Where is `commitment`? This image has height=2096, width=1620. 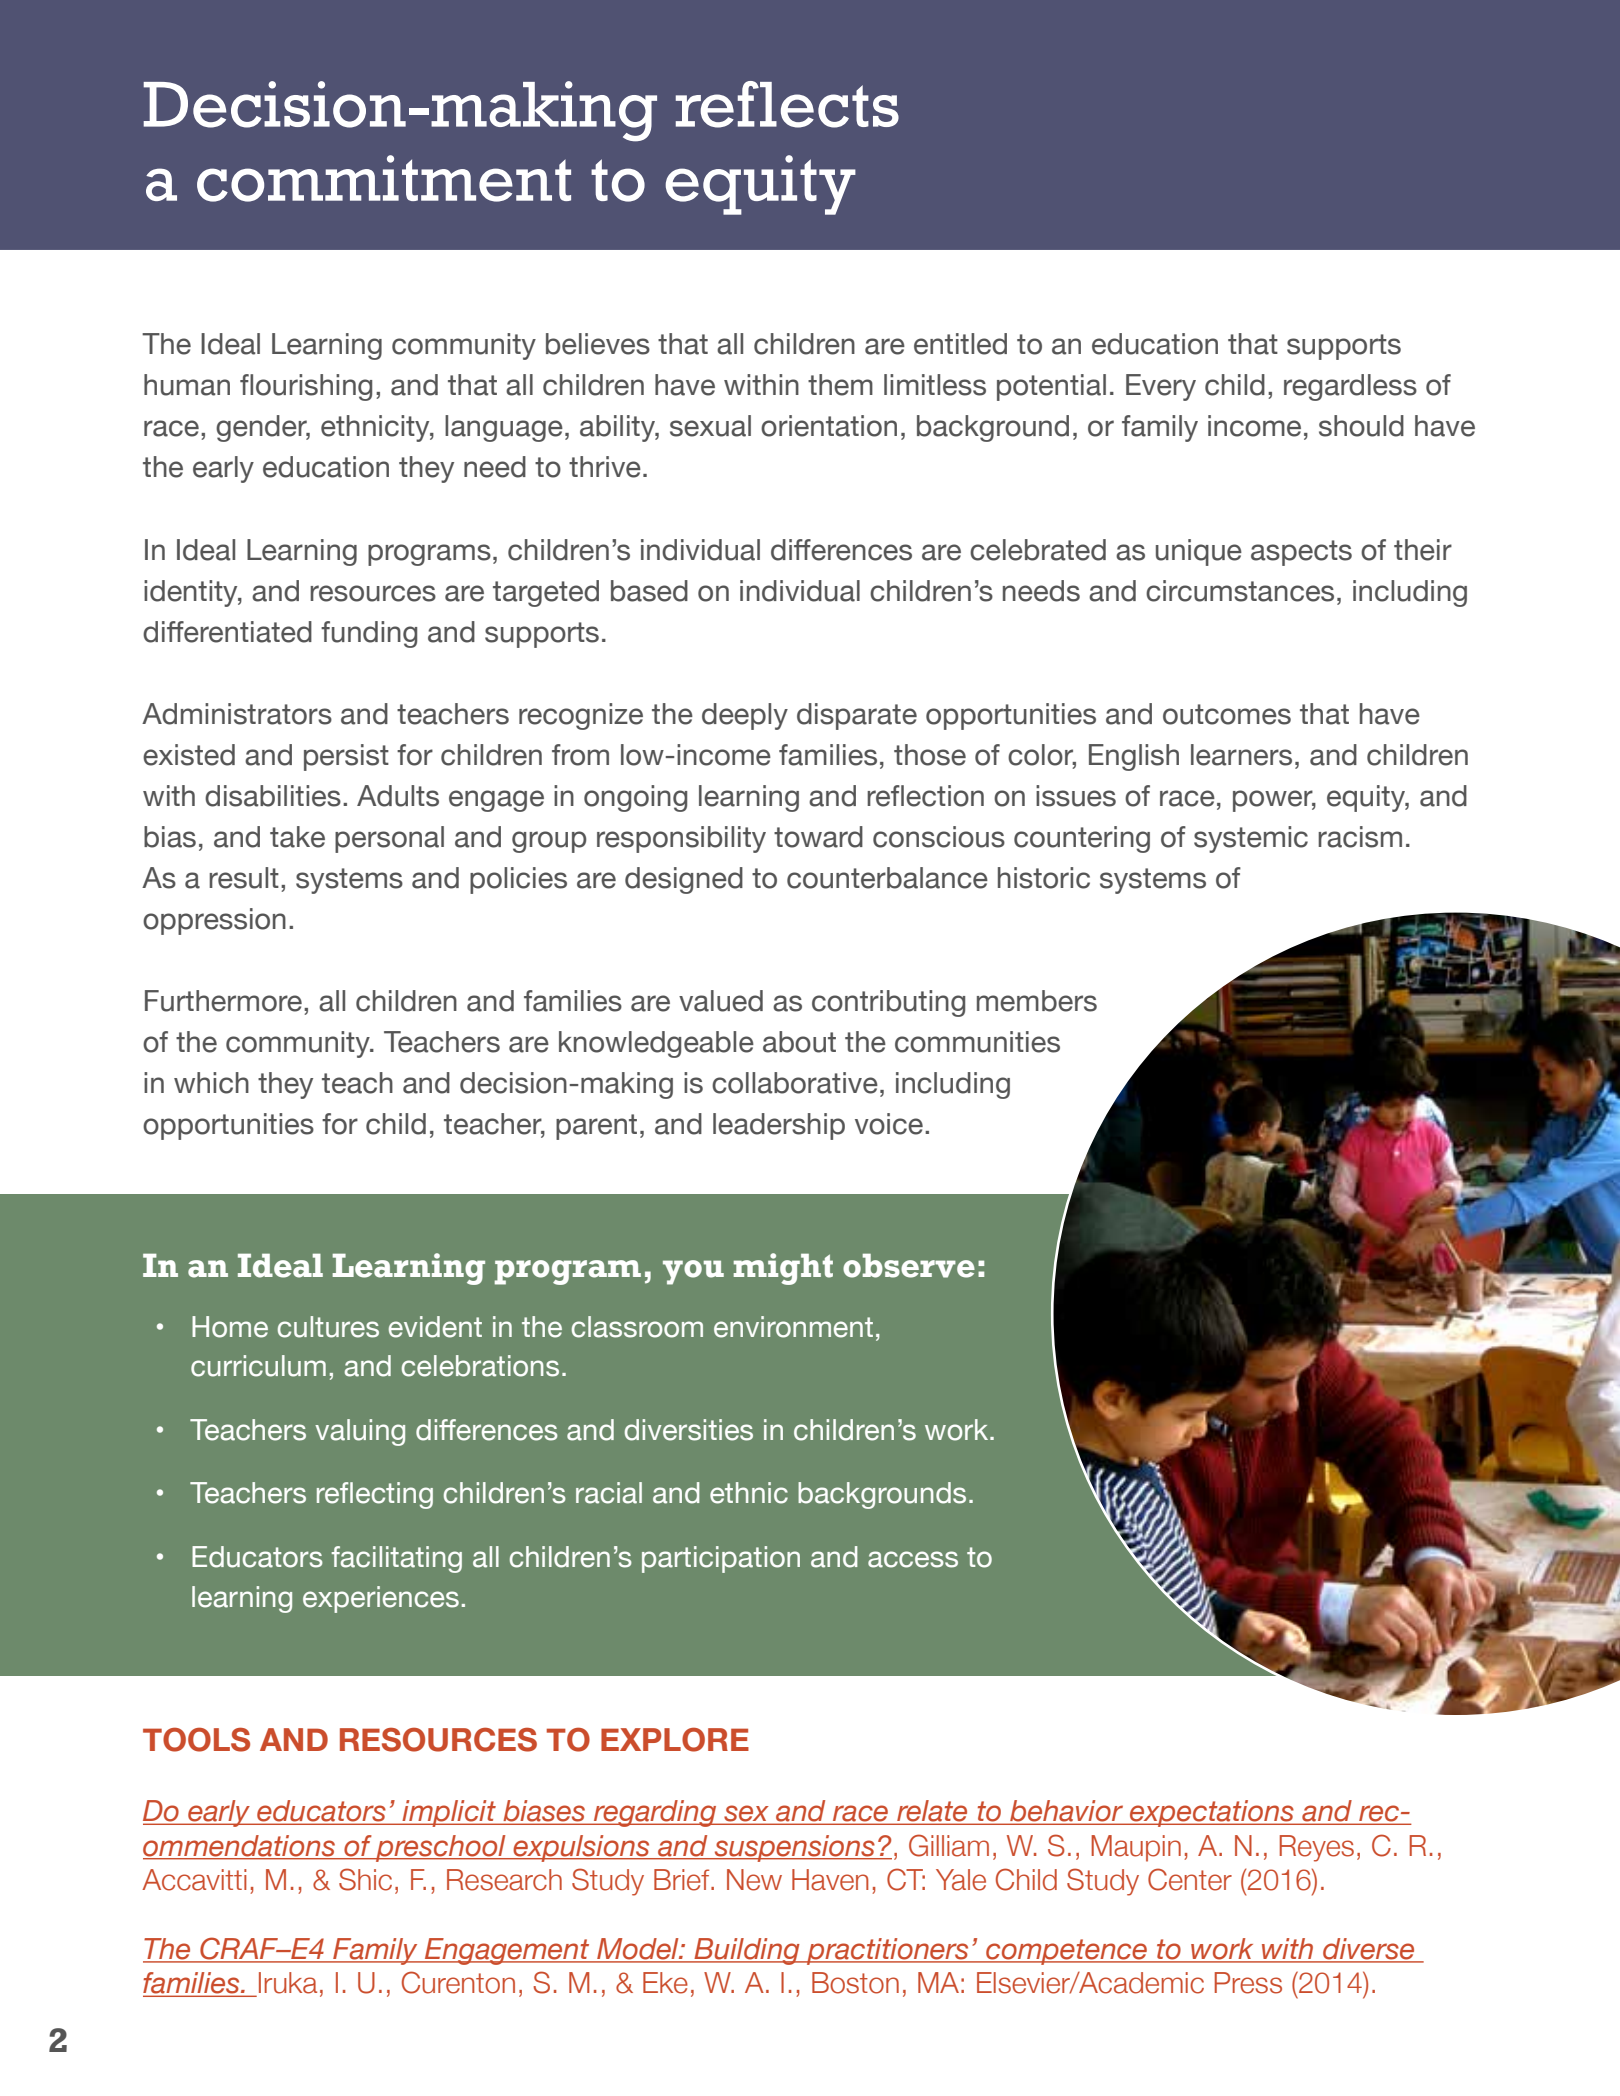 commitment is located at coordinates (384, 178).
